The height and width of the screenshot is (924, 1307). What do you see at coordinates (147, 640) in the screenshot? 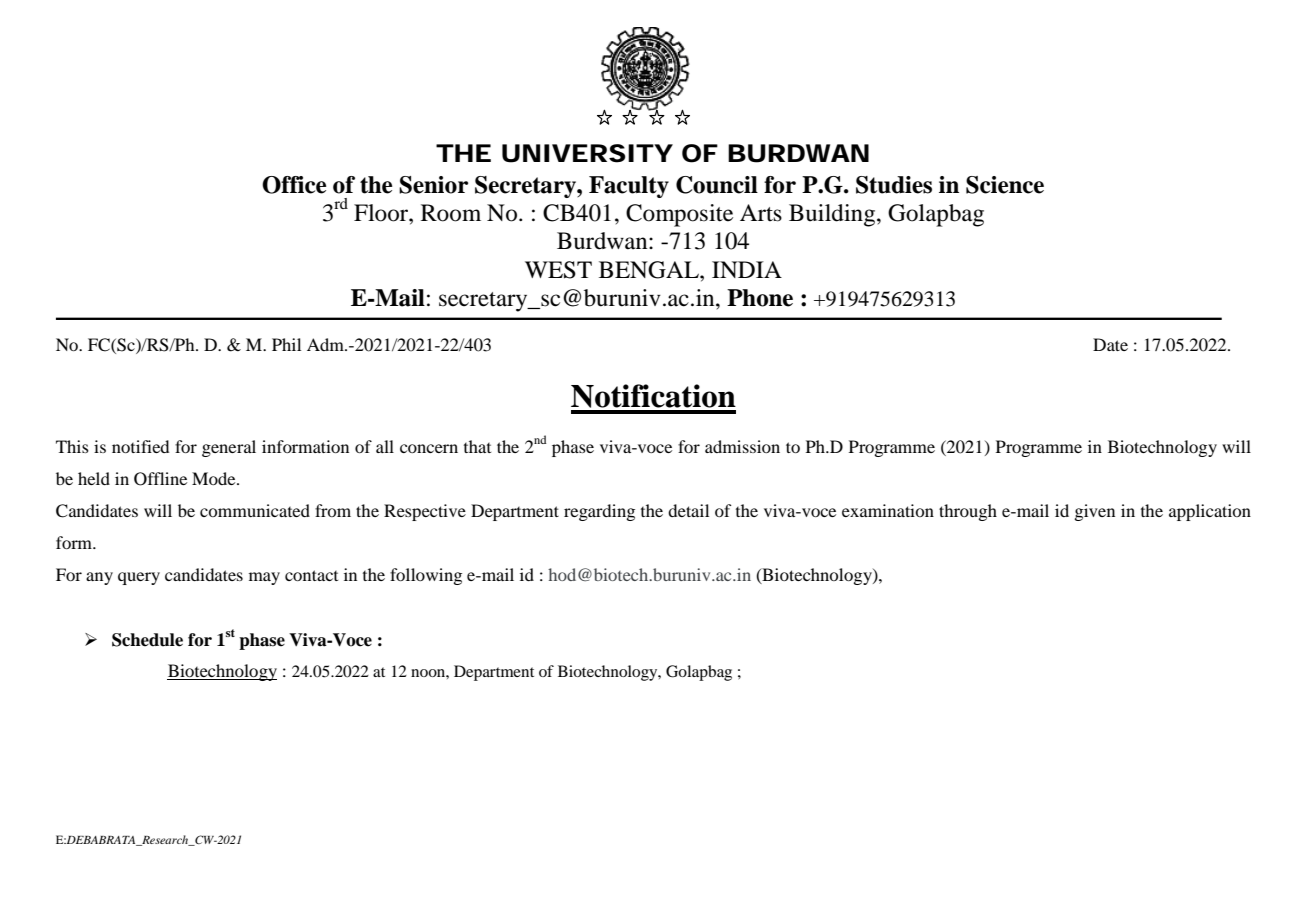
I see `Schedule` at bounding box center [147, 640].
